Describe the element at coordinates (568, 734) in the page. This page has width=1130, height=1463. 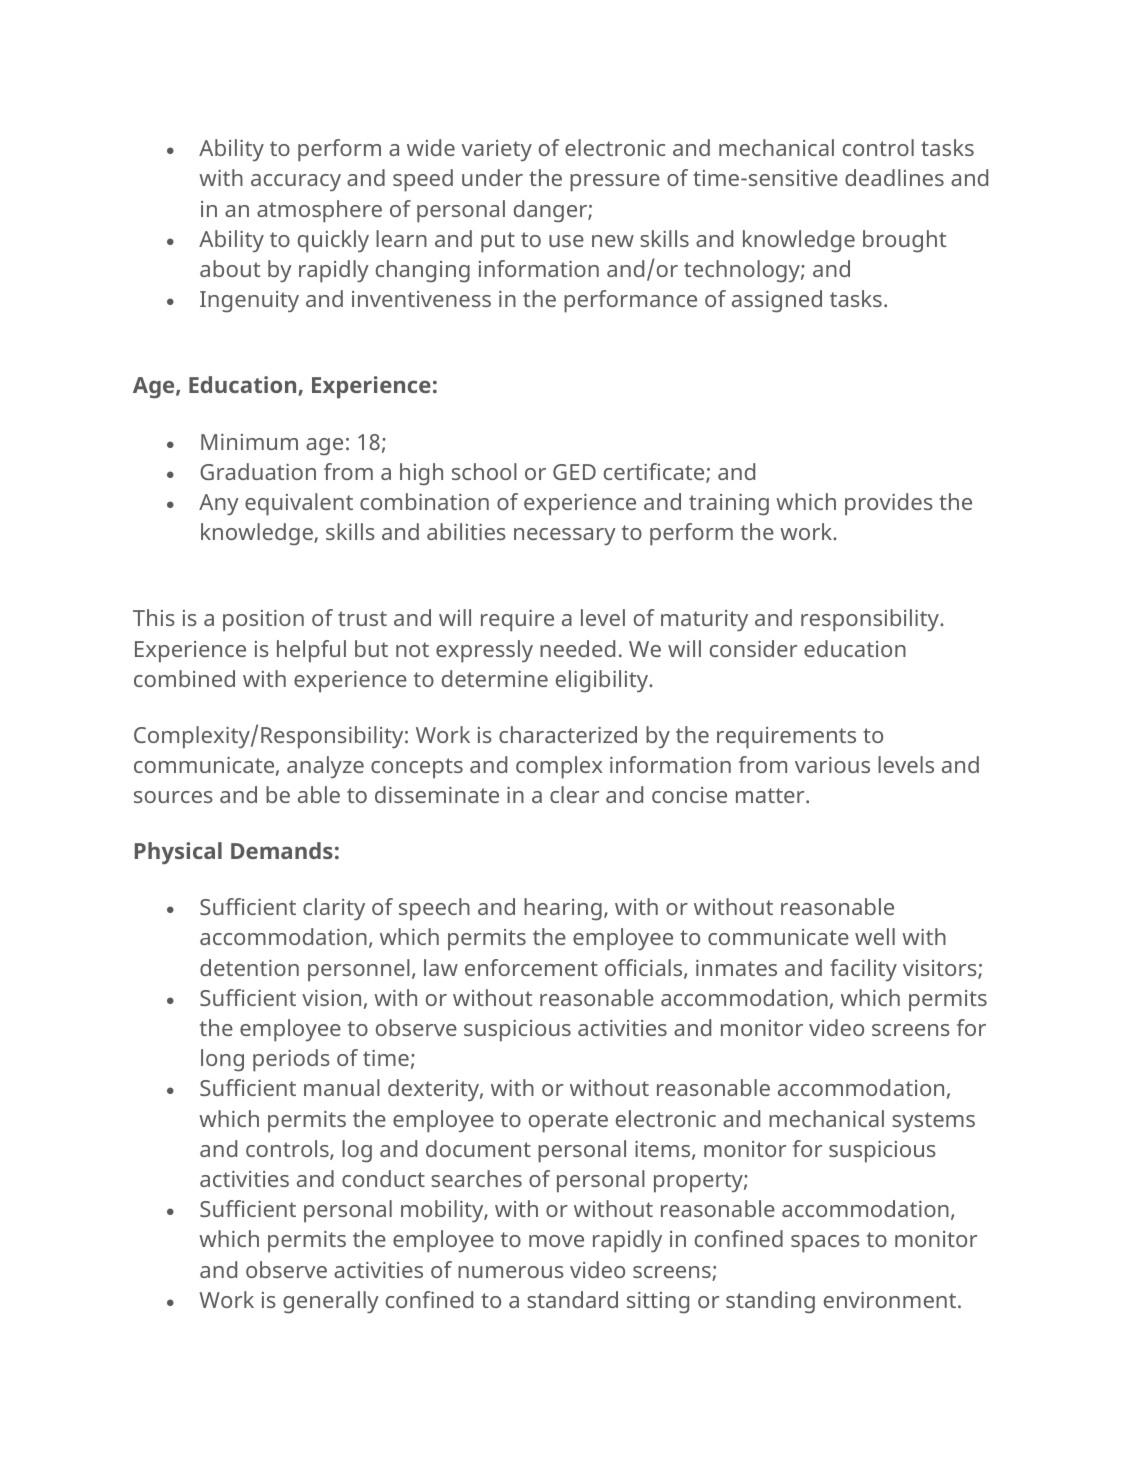
I see `characterized` at that location.
